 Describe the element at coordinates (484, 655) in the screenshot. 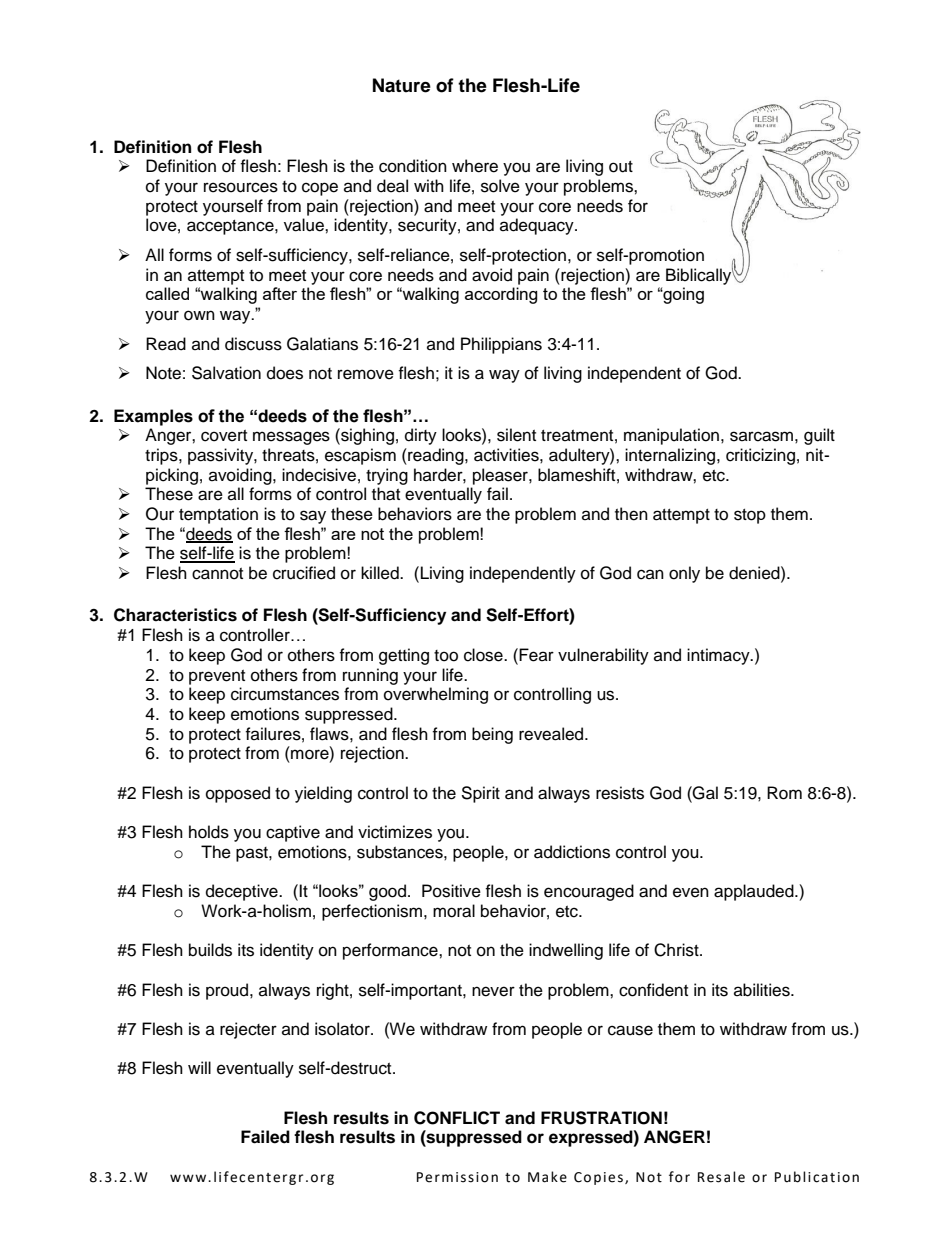

I see `close` at that location.
